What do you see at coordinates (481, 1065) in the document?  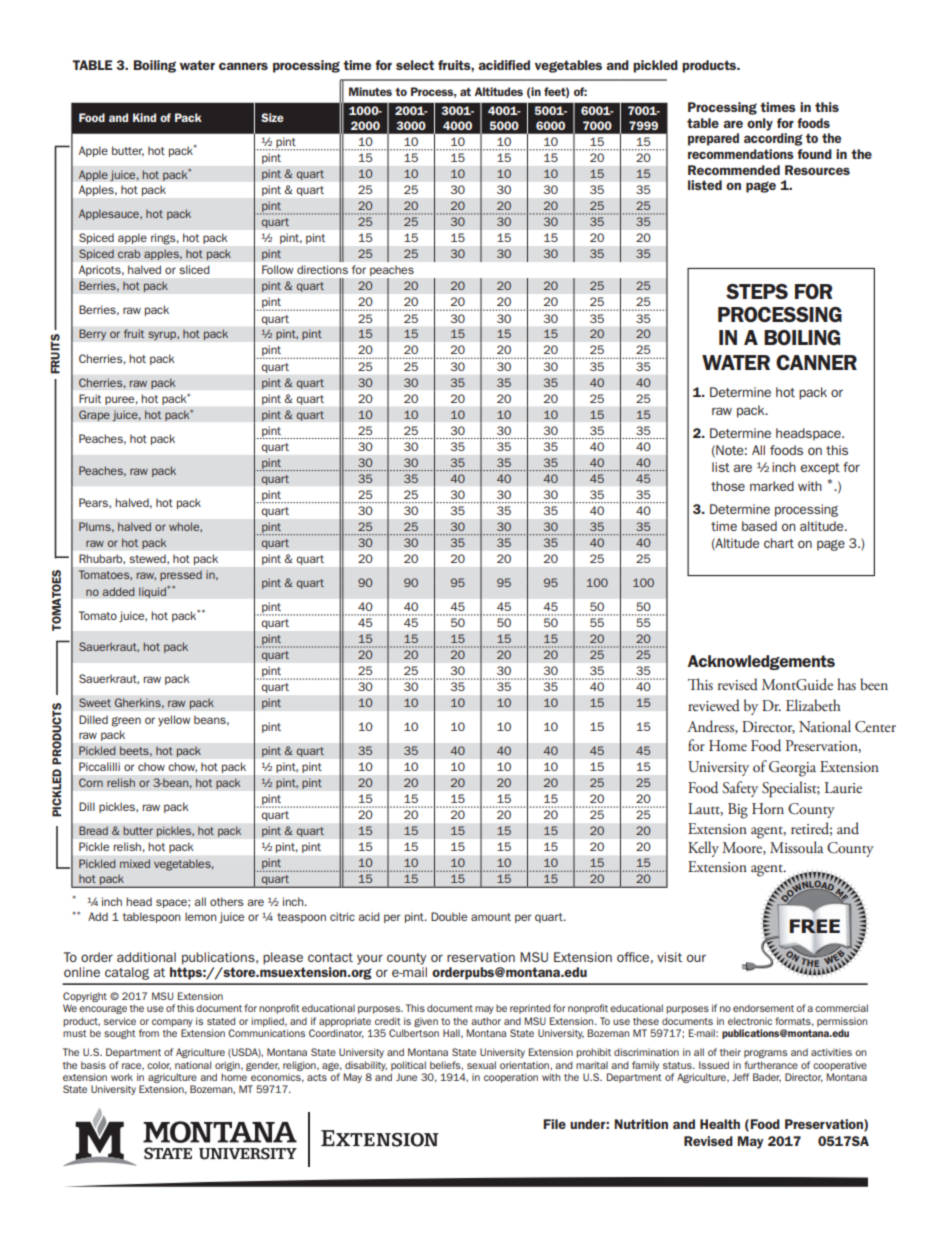 I see `sexual` at bounding box center [481, 1065].
